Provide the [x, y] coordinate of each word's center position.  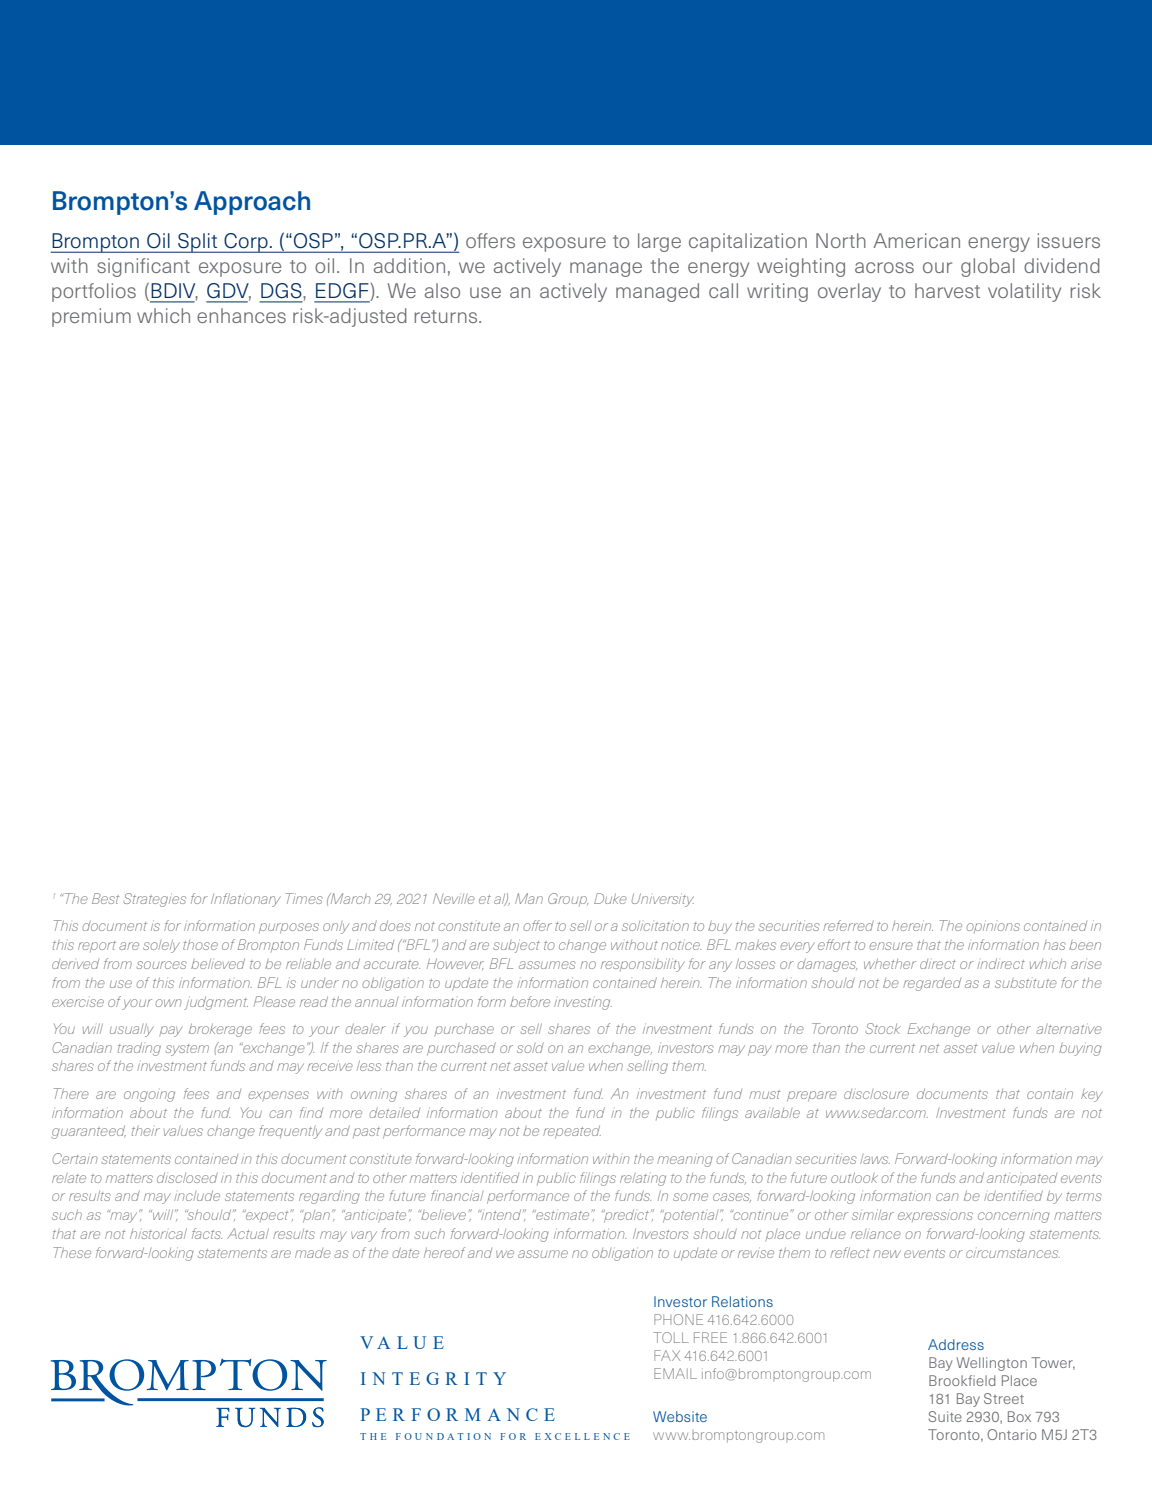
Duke [610, 898]
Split [198, 243]
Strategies [154, 900]
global [988, 267]
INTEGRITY [433, 1378]
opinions [993, 926]
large [659, 242]
